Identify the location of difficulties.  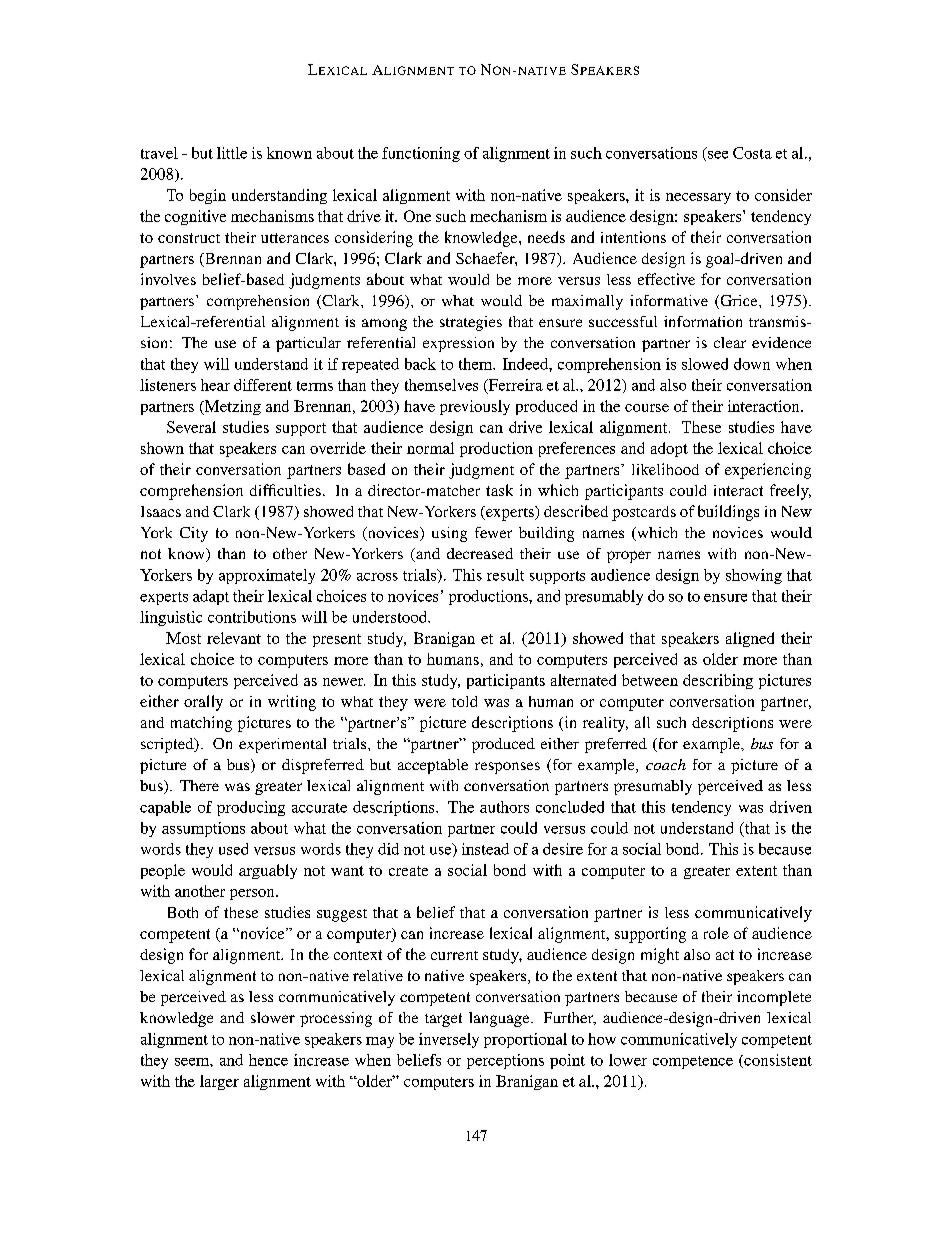
(285, 490).
